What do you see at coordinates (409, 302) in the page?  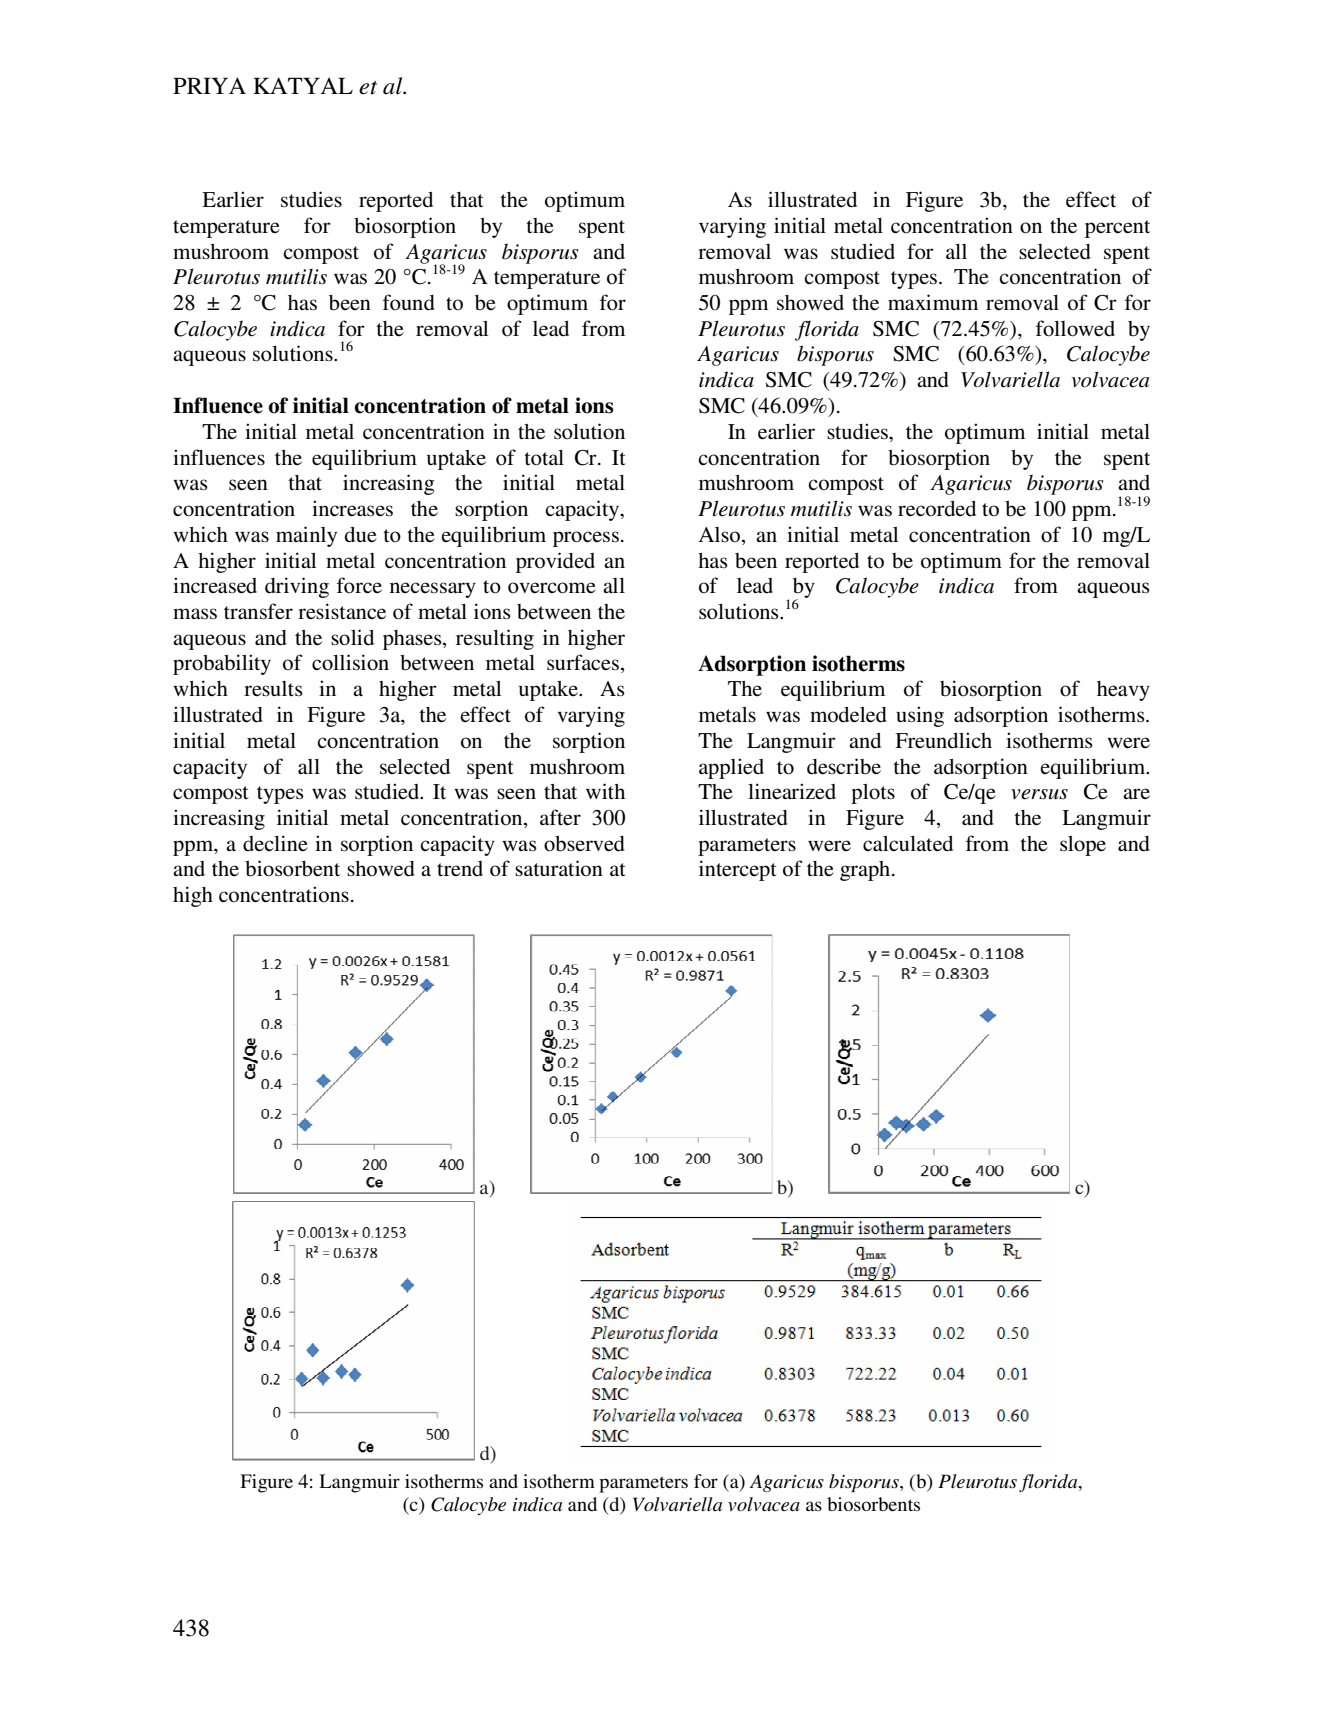 I see `found` at bounding box center [409, 302].
